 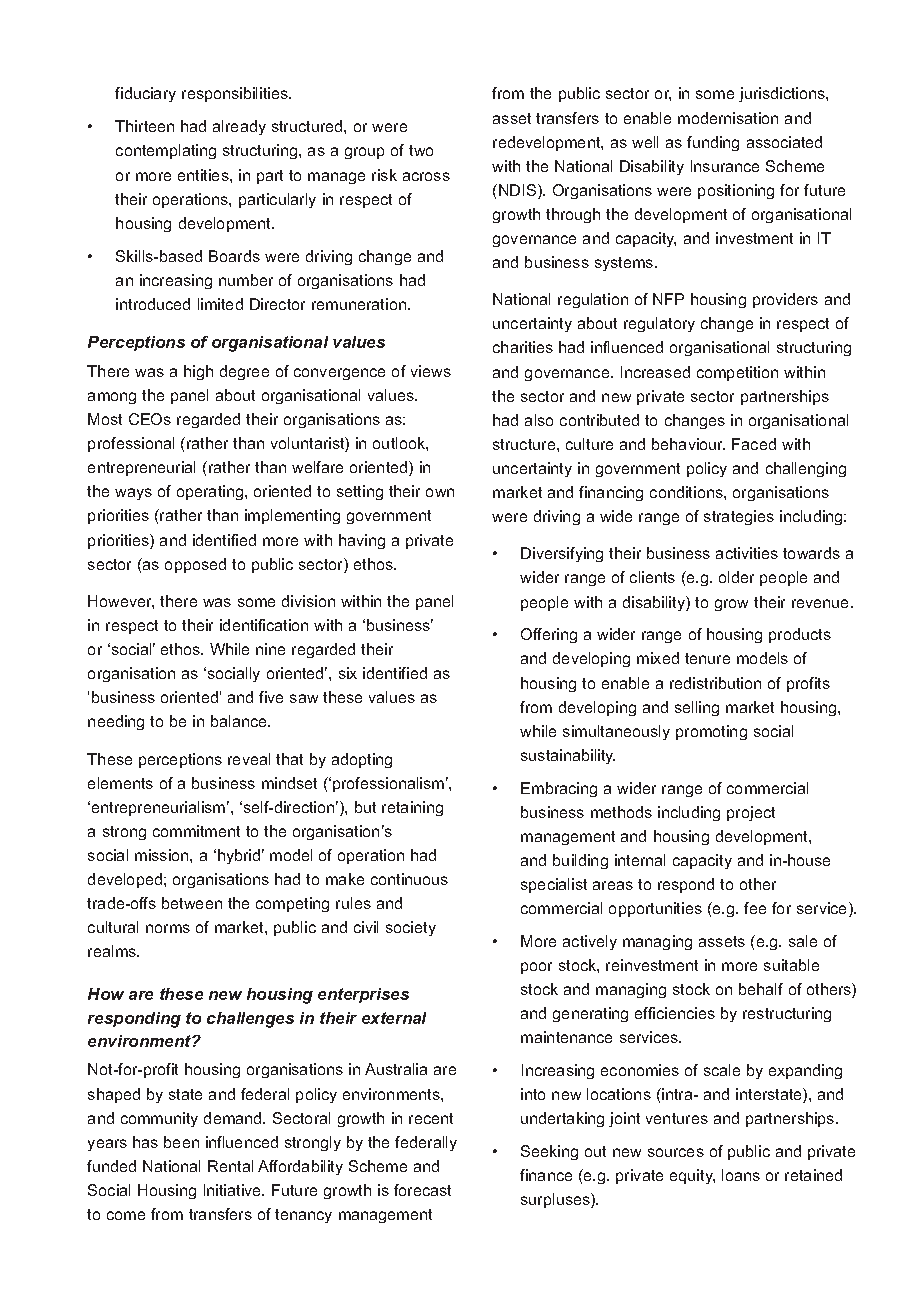 What do you see at coordinates (421, 150) in the image?
I see `two` at bounding box center [421, 150].
